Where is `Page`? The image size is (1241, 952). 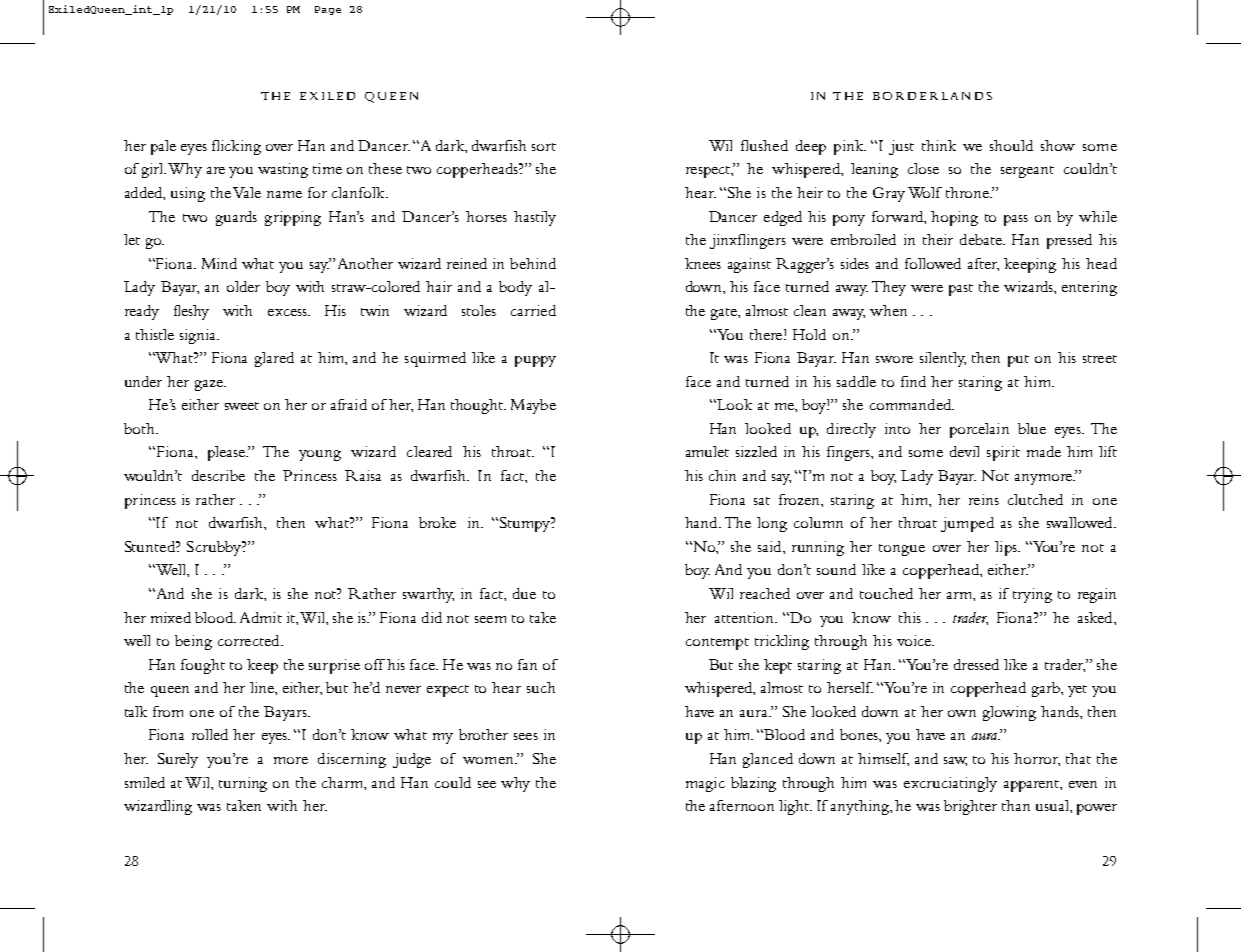
Page is located at coordinates (328, 10).
